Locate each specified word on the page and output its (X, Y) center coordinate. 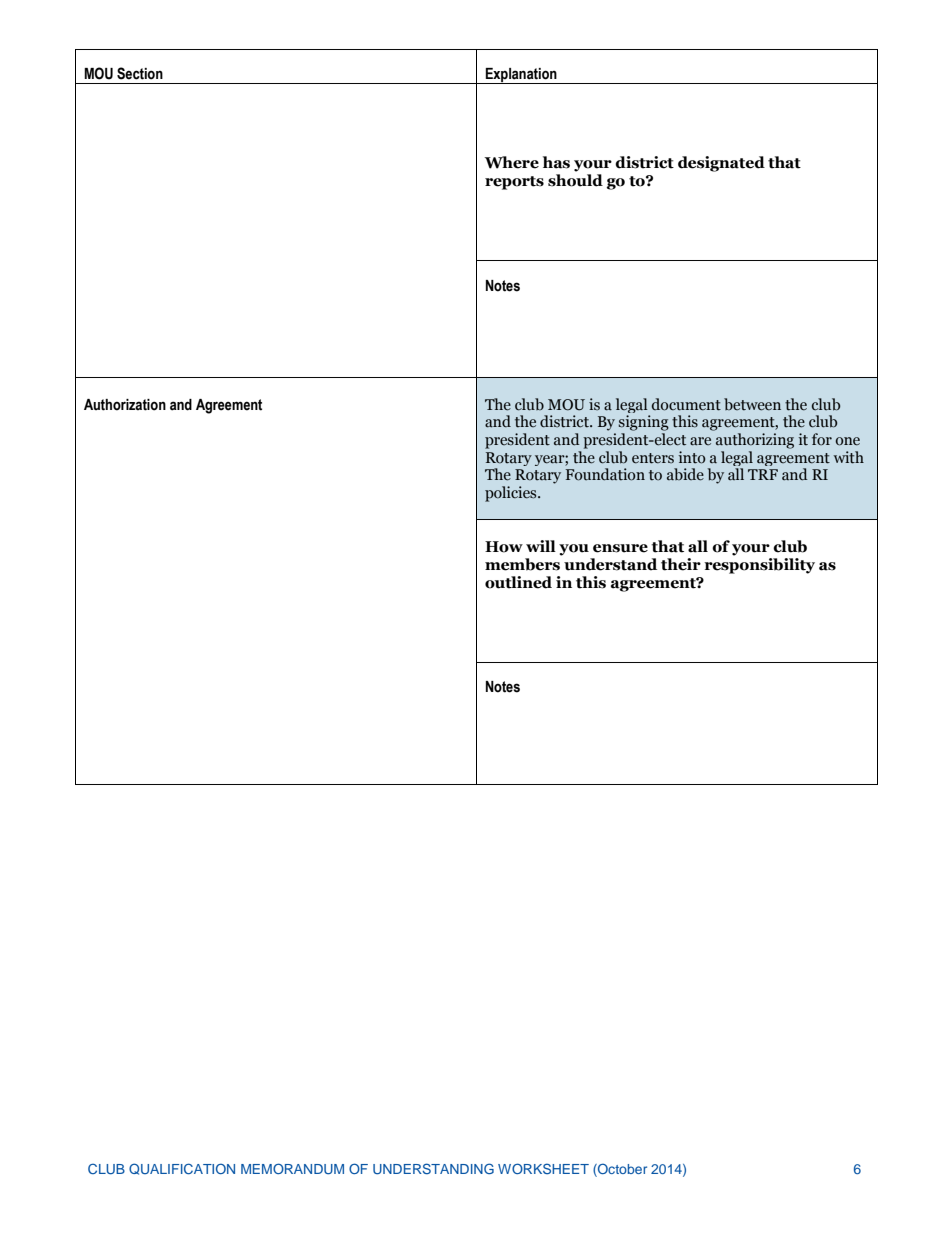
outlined (518, 582)
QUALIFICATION (182, 1169)
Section (140, 73)
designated (721, 164)
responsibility (759, 566)
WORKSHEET (543, 1168)
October (621, 1170)
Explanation (521, 76)
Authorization (125, 405)
